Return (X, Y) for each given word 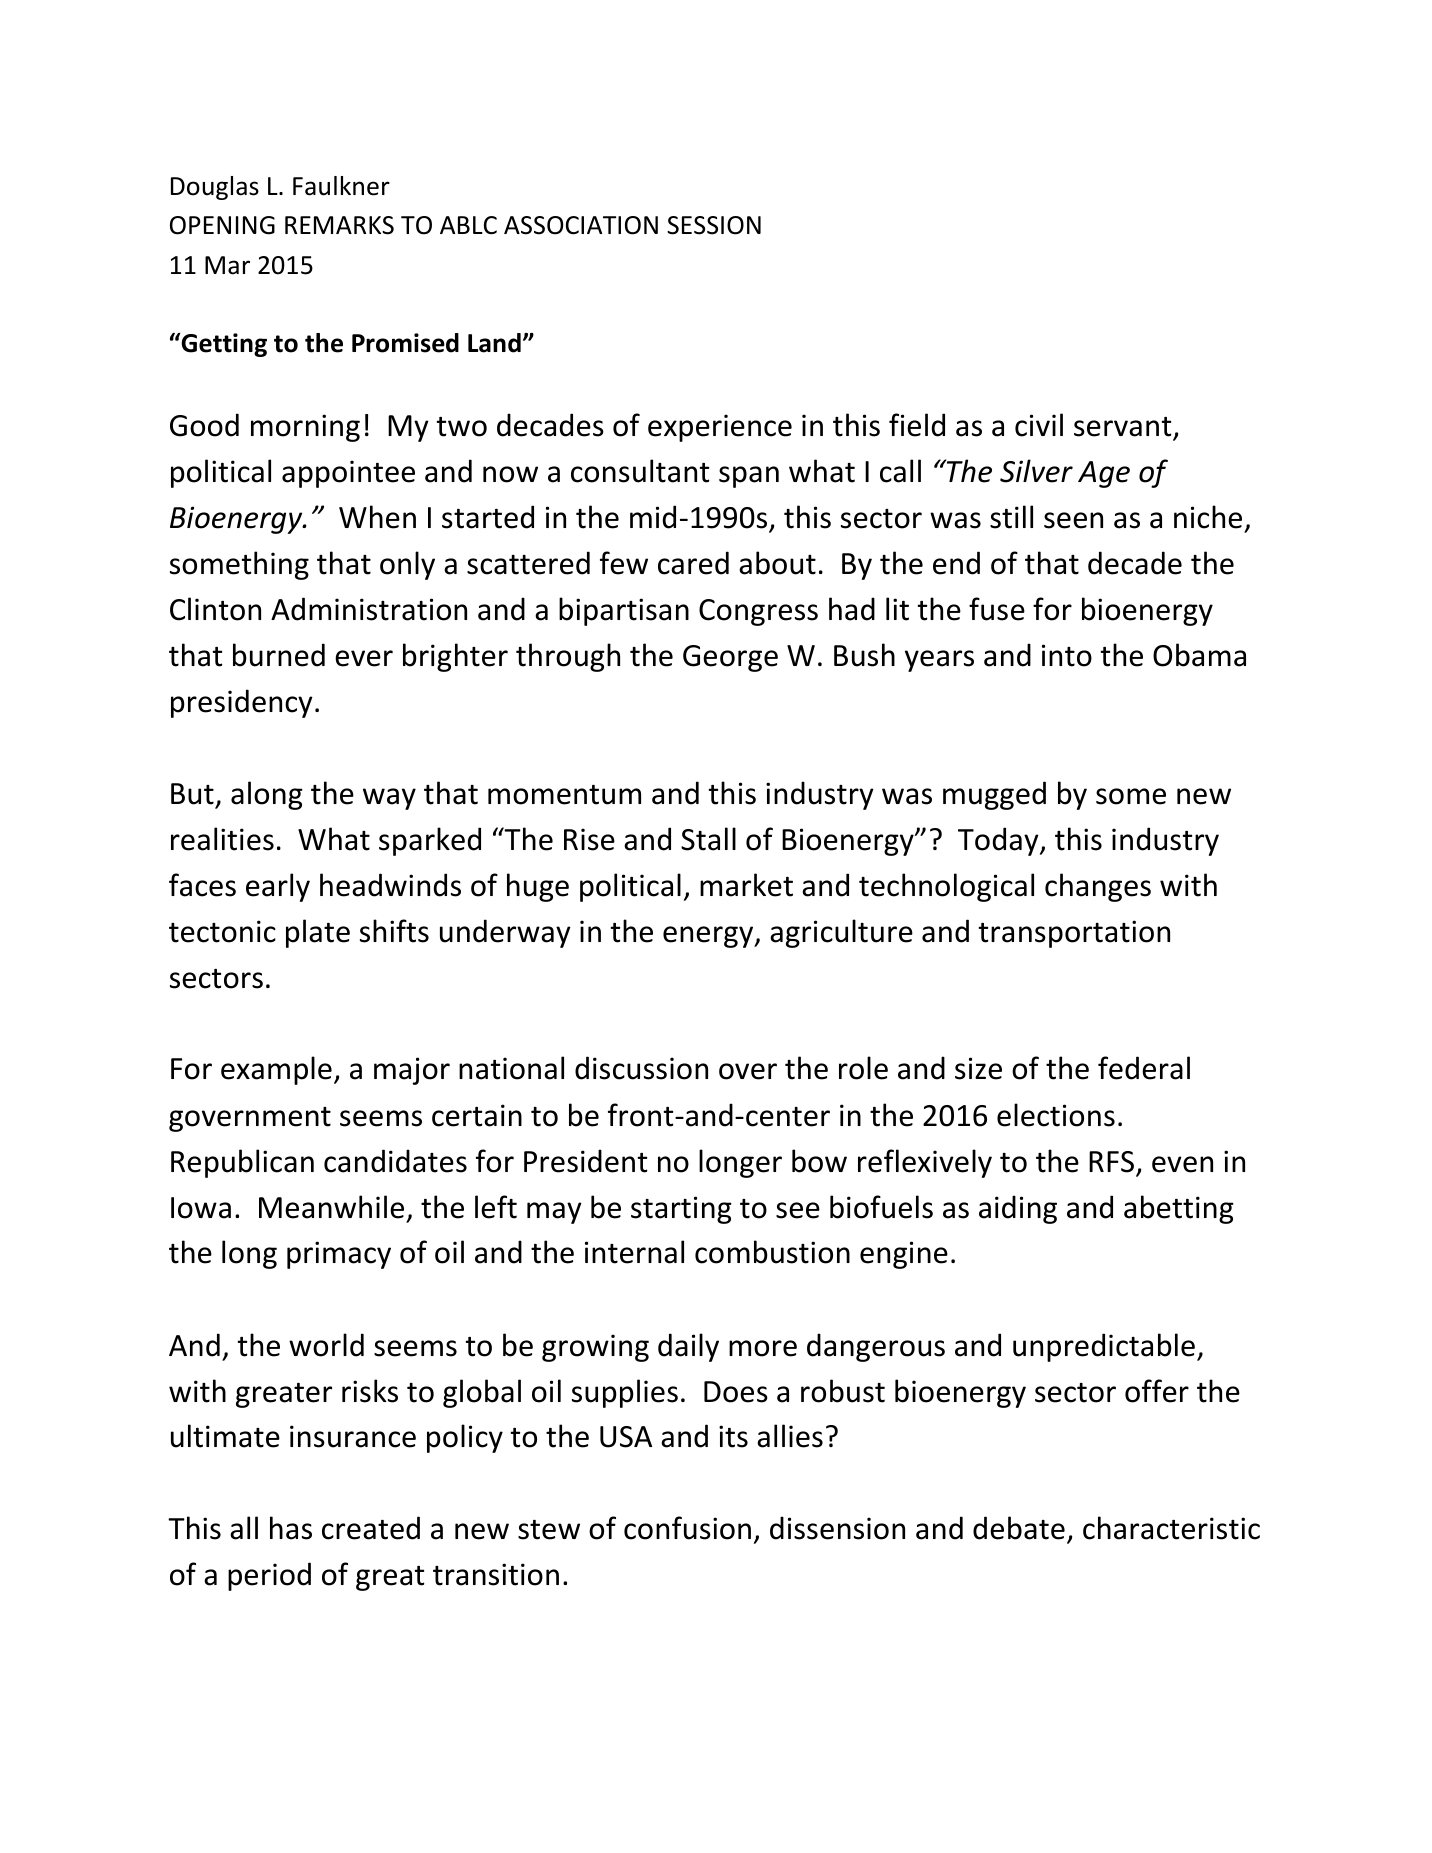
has (291, 1528)
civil (1039, 425)
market (746, 885)
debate (1019, 1528)
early (278, 887)
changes (1098, 887)
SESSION (714, 225)
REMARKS (339, 225)
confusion (687, 1528)
